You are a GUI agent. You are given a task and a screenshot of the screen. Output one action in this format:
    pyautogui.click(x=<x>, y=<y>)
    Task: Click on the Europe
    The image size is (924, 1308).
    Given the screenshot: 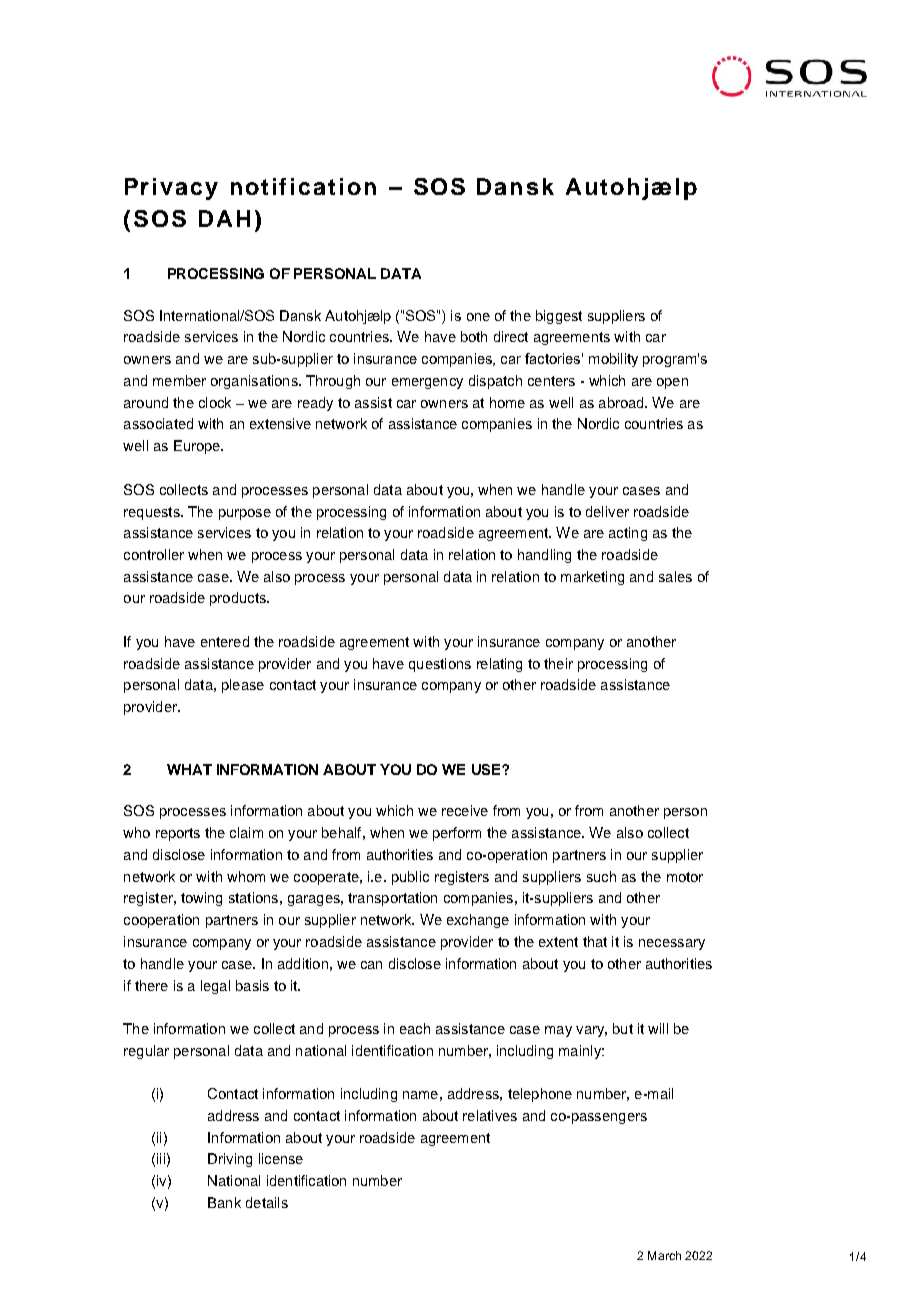 What is the action you would take?
    pyautogui.click(x=198, y=447)
